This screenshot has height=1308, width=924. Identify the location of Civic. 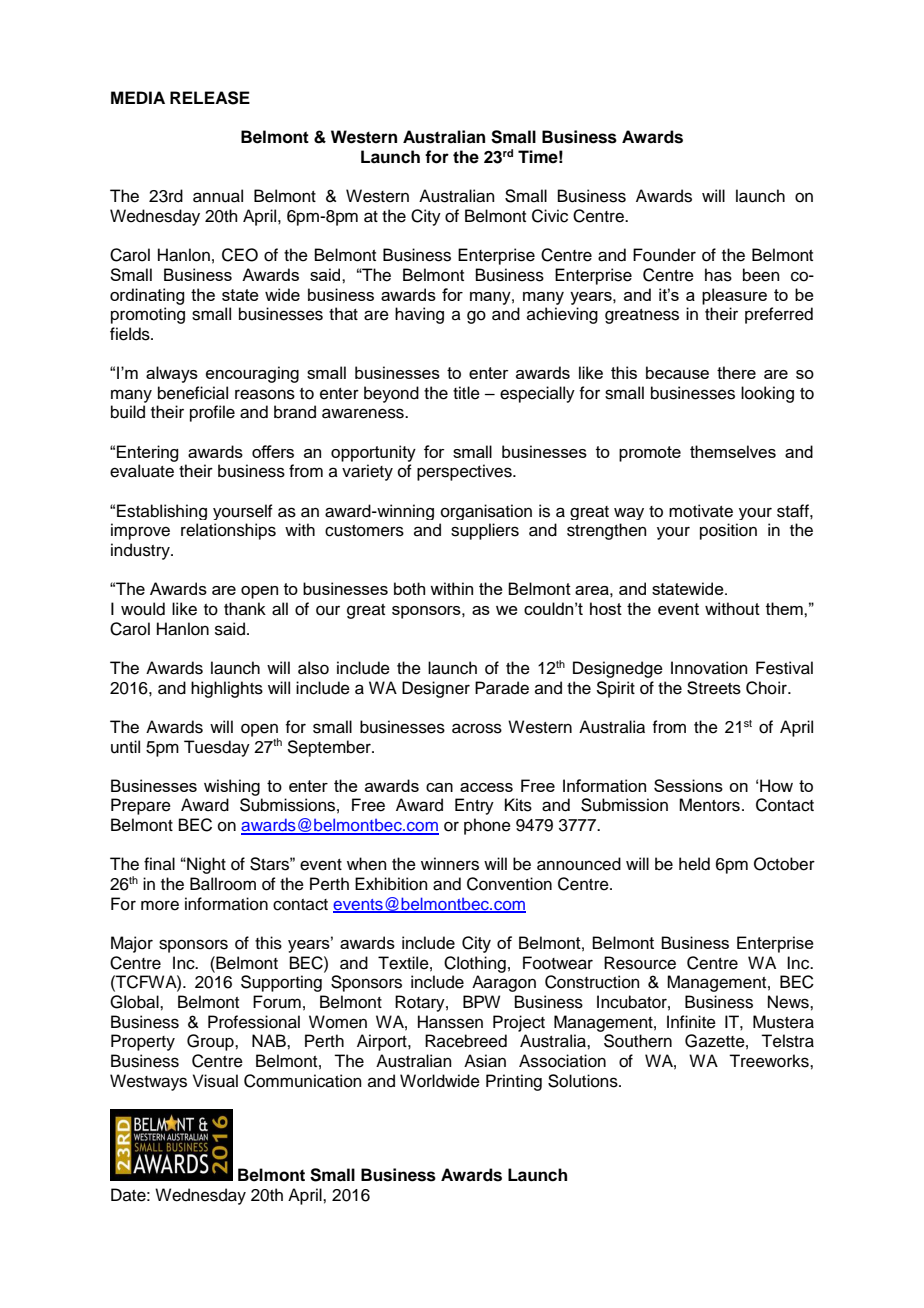
(550, 216).
